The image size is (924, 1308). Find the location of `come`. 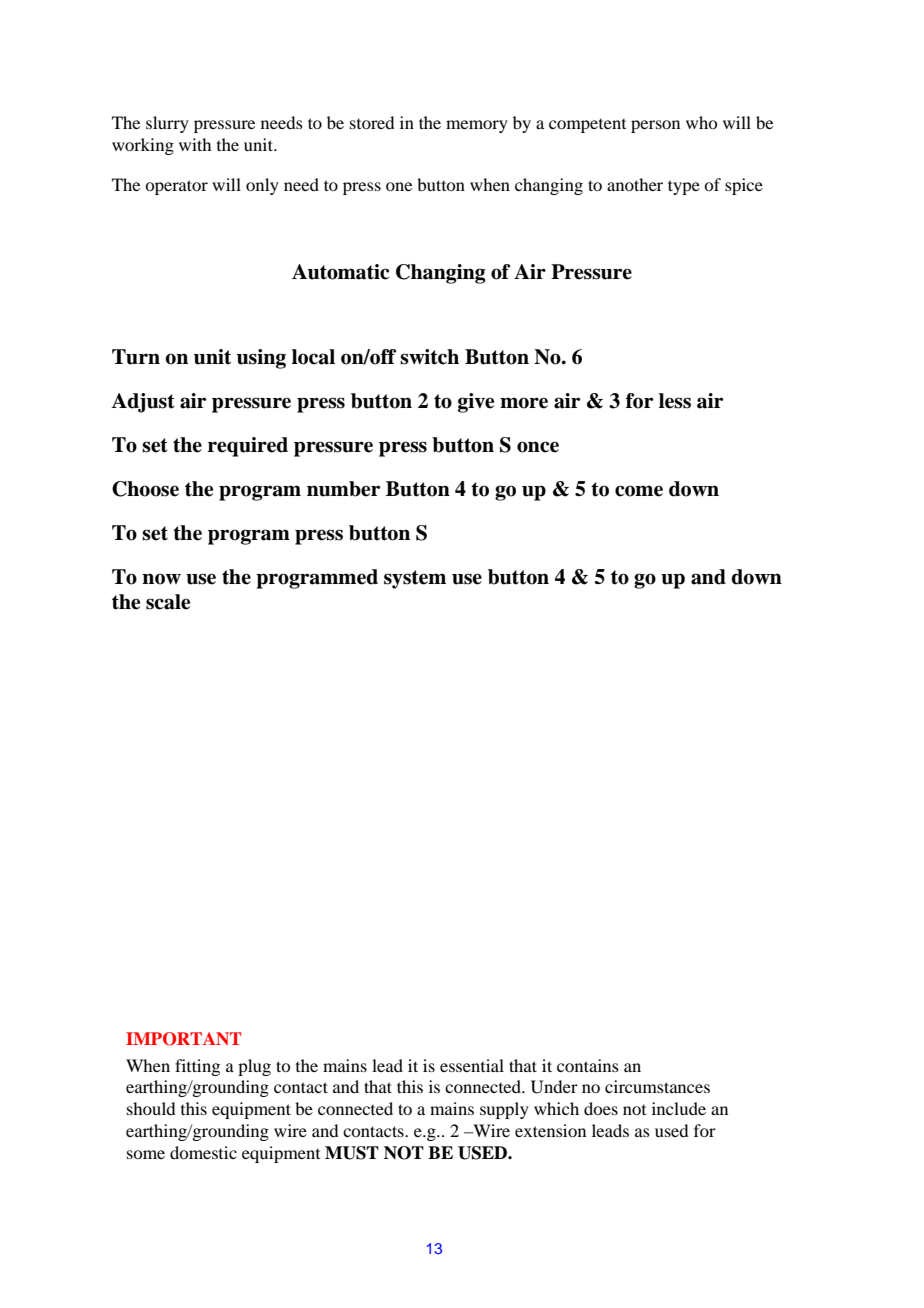

come is located at coordinates (639, 491).
